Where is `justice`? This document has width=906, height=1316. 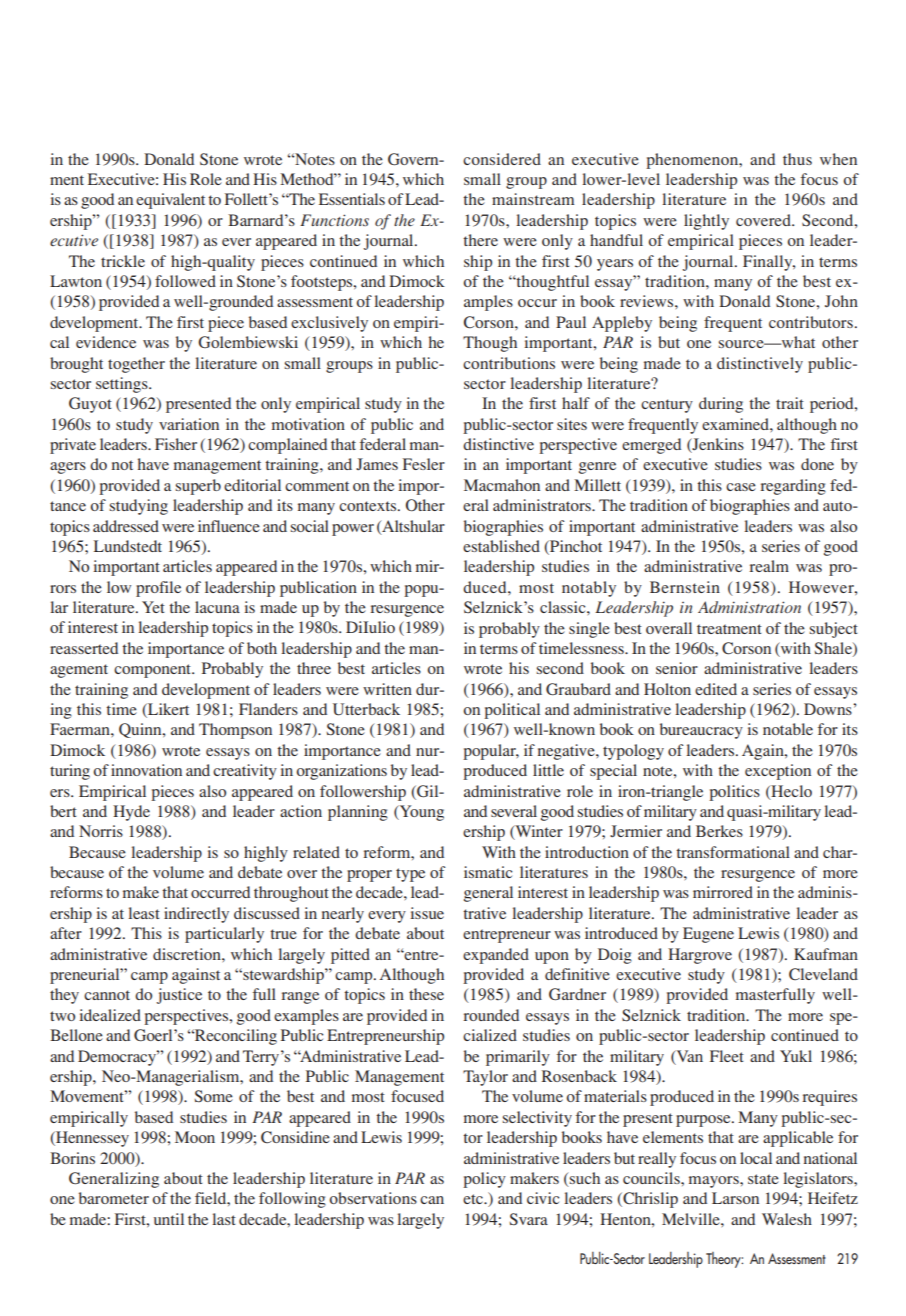 justice is located at coordinates (179, 996).
